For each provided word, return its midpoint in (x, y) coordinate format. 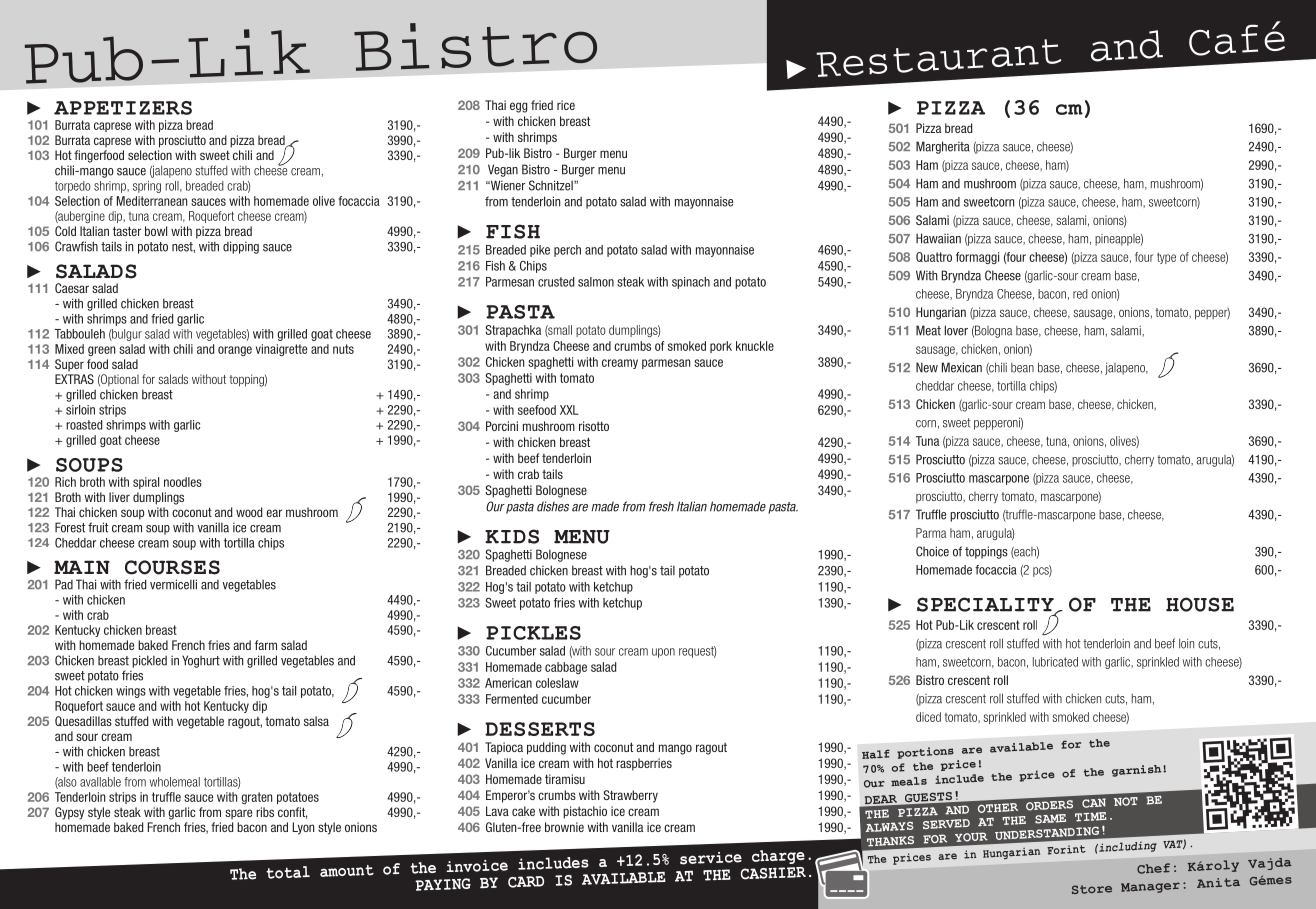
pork (721, 347)
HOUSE (1200, 604)
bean (1022, 368)
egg (518, 107)
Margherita (943, 147)
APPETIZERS (123, 108)
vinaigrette (281, 350)
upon (663, 653)
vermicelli (173, 584)
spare (238, 814)
